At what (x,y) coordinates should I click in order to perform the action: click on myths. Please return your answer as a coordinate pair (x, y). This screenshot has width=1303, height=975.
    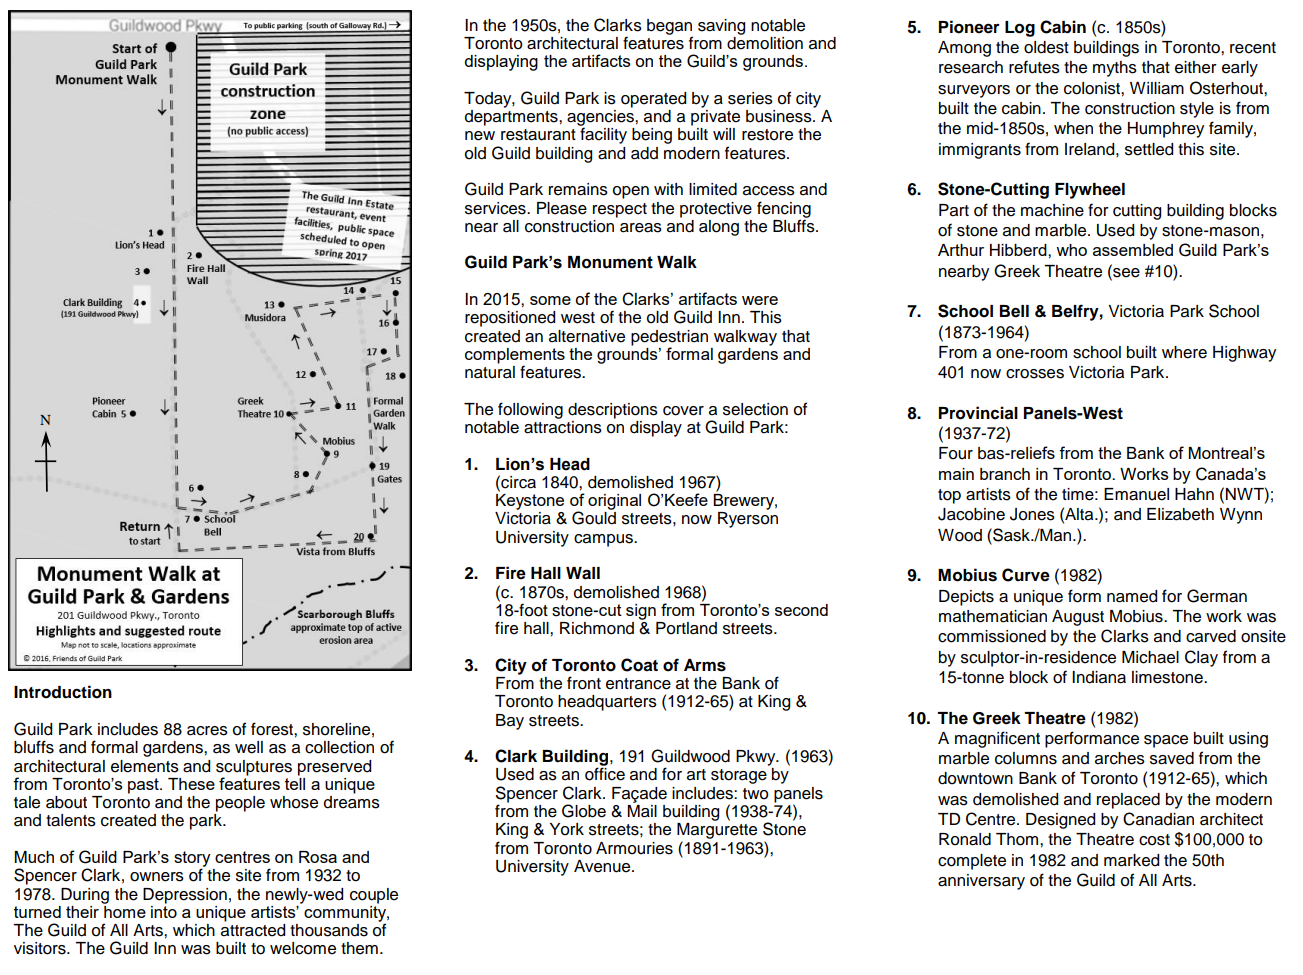
    Looking at the image, I should click on (1115, 69).
